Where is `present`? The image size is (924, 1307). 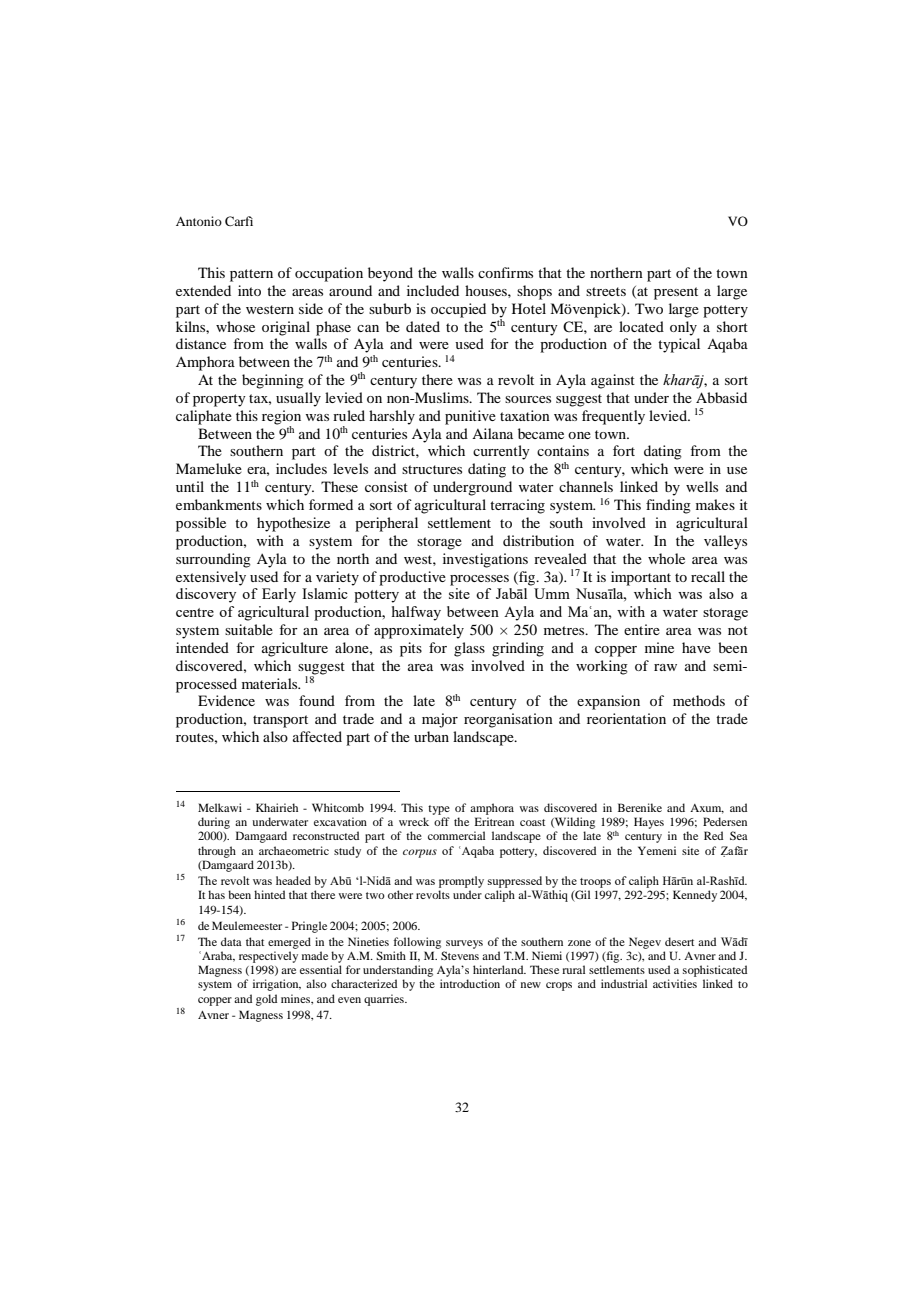 present is located at coordinates (676, 293).
